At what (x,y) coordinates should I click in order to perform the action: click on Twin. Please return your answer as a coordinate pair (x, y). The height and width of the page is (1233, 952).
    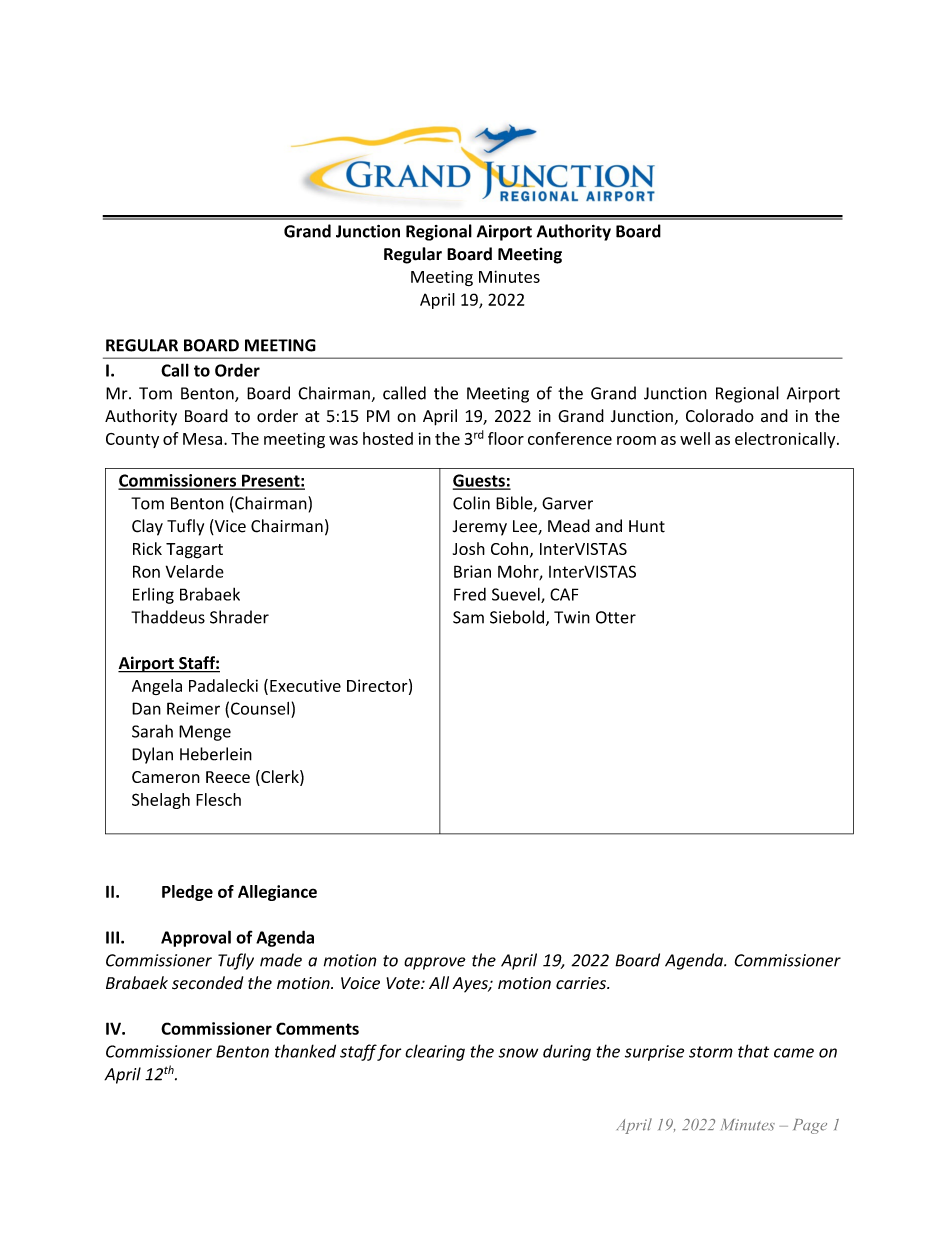
    Looking at the image, I should click on (572, 617).
